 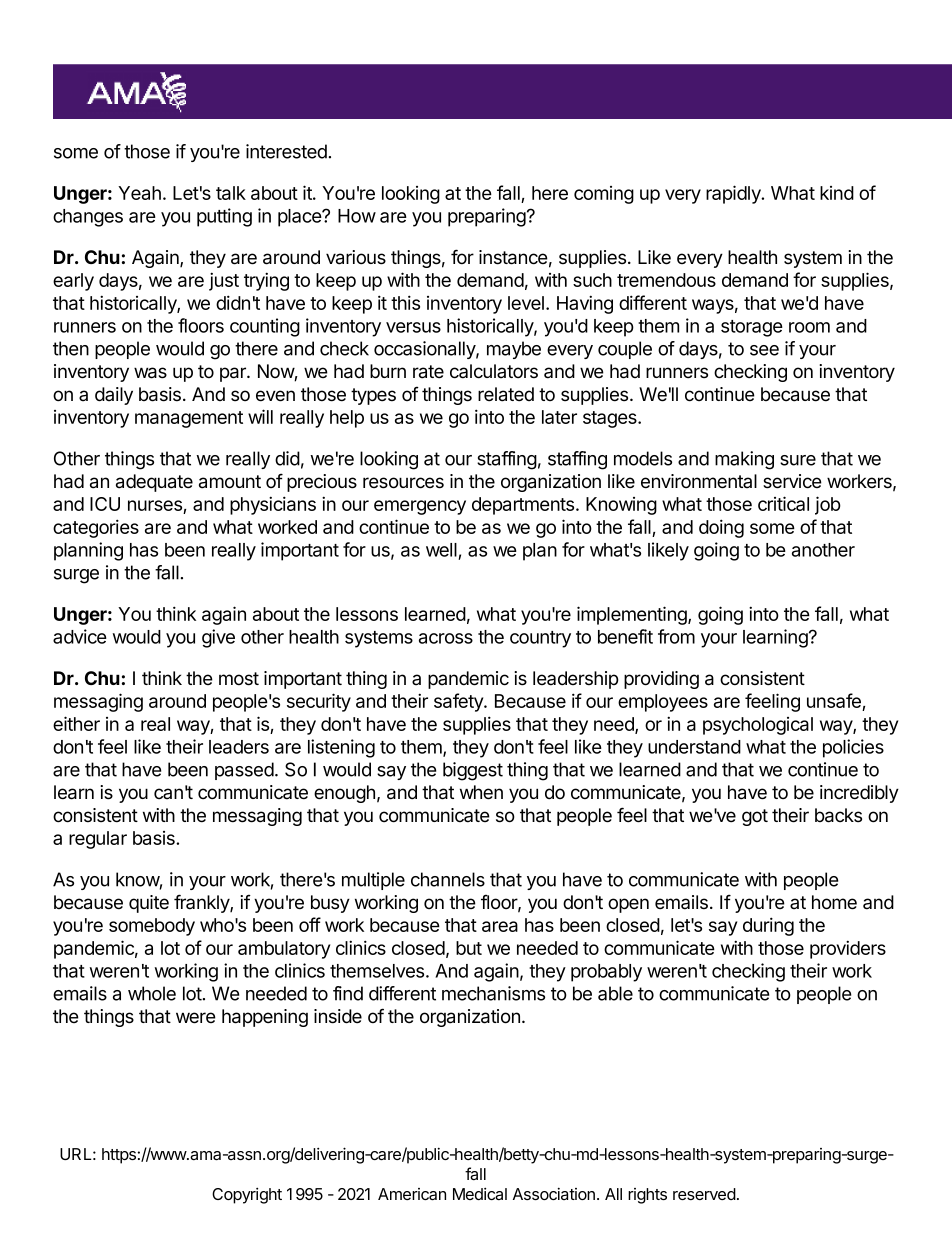 What do you see at coordinates (480, 1193) in the screenshot?
I see `Medical` at bounding box center [480, 1193].
